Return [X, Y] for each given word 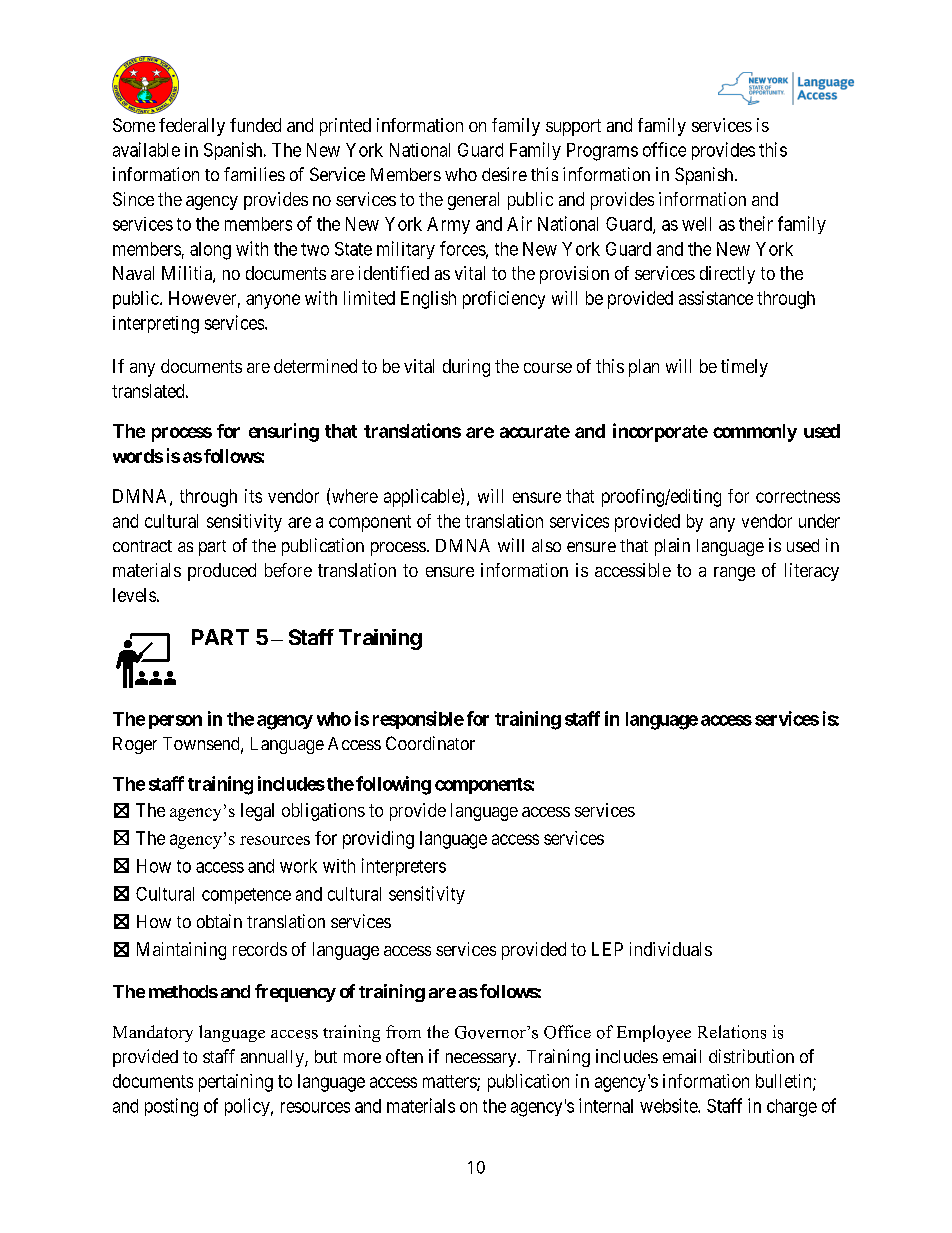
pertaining [236, 1083]
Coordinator [430, 743]
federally [192, 127]
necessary [482, 1060]
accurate [535, 431]
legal [257, 812]
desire [504, 174]
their [756, 223]
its [253, 496]
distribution [751, 1056]
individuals [671, 949]
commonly [755, 433]
